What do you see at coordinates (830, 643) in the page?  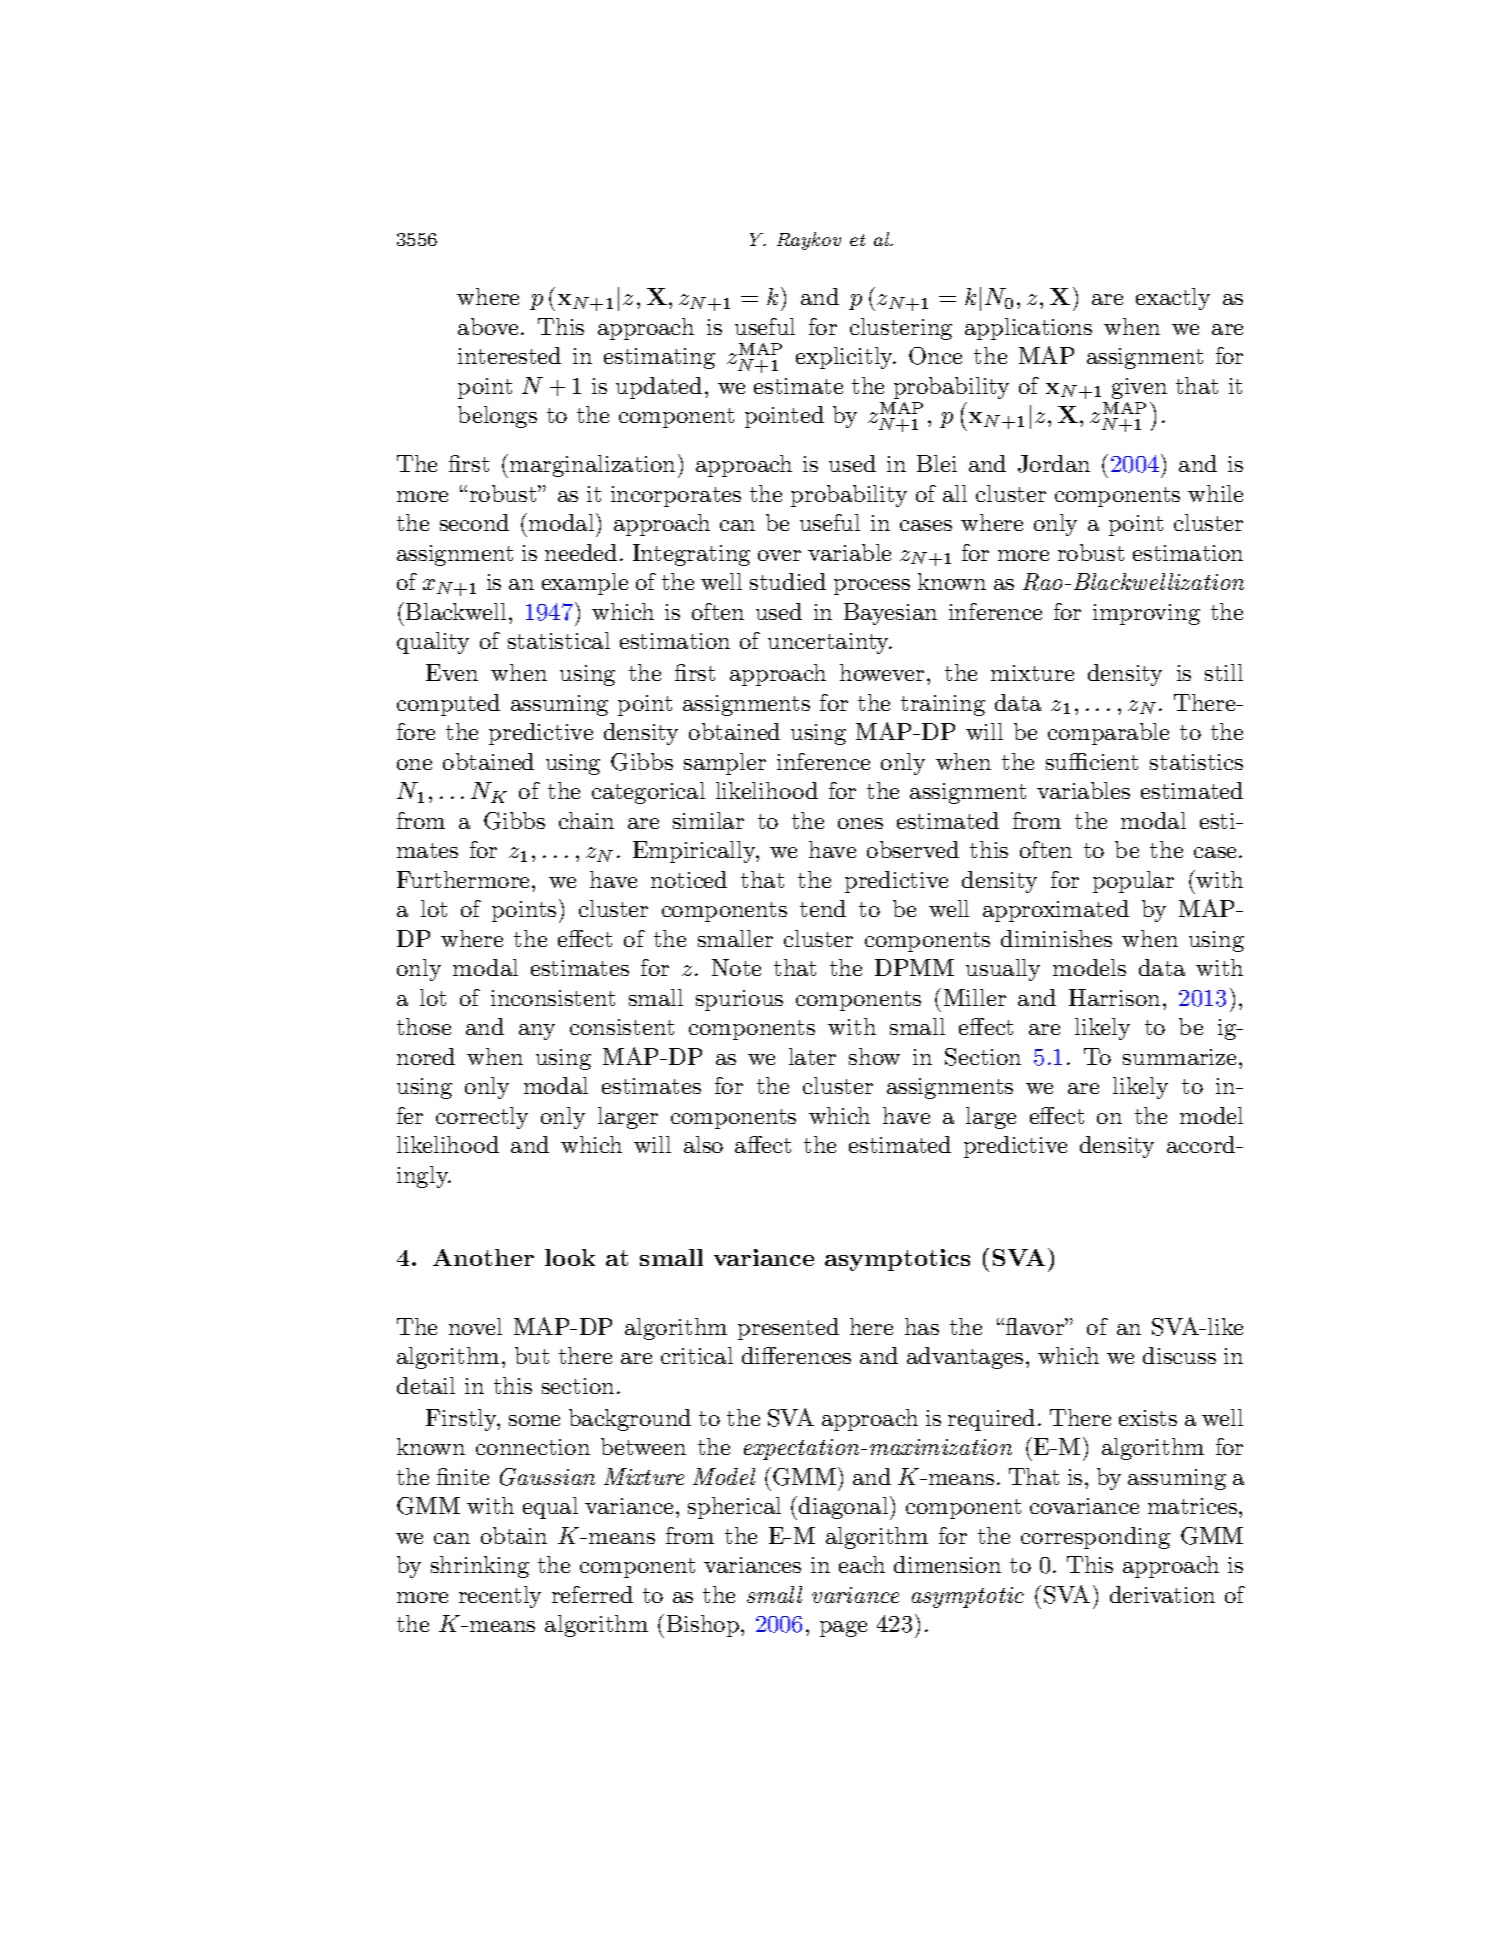 I see `uncertainty` at bounding box center [830, 643].
